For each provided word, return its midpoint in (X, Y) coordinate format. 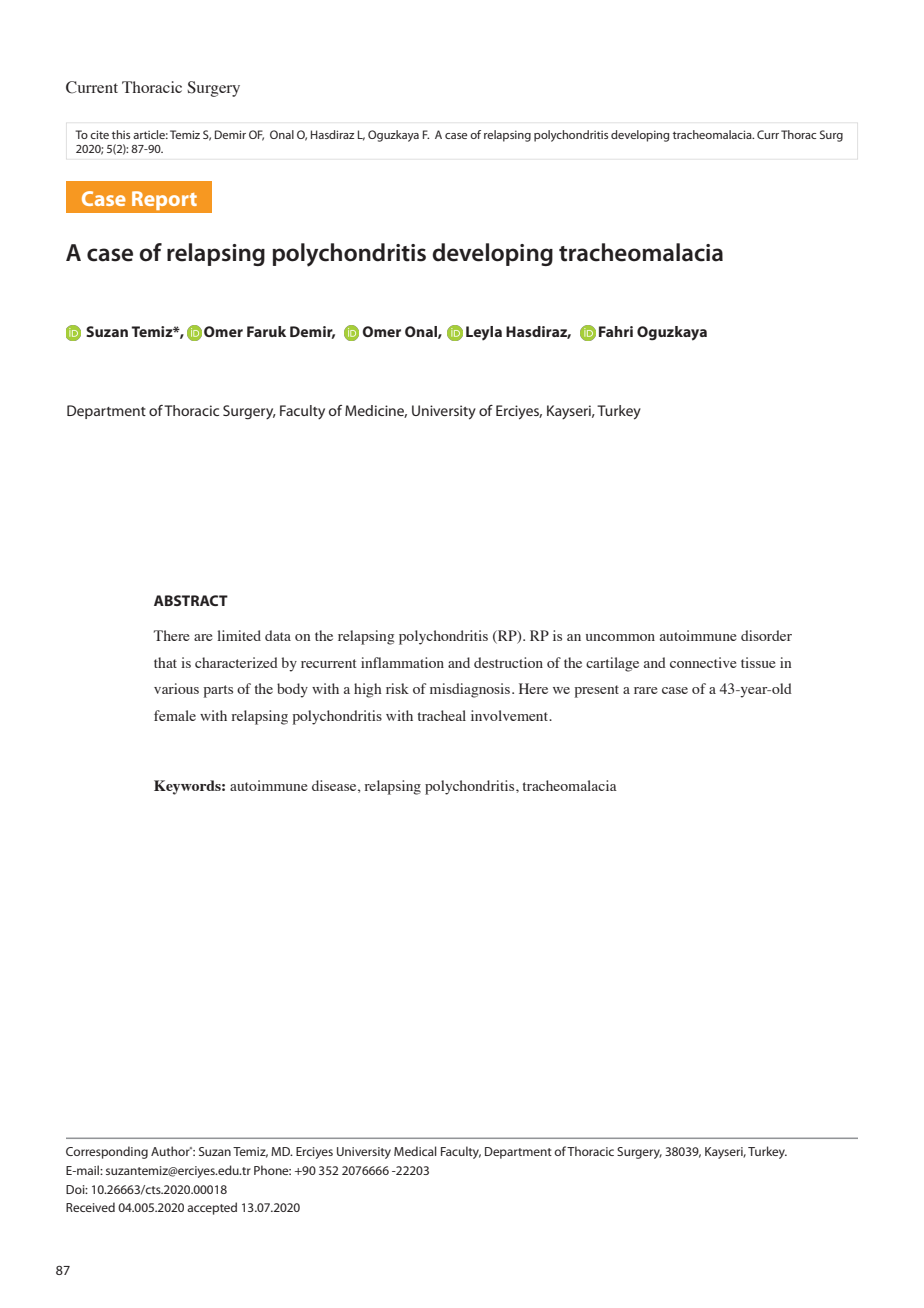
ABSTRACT (191, 600)
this (121, 134)
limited (239, 635)
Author (171, 1151)
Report (164, 200)
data (278, 635)
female (175, 715)
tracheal (442, 715)
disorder (766, 635)
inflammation (402, 662)
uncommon (620, 637)
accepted (212, 1208)
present (597, 691)
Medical (415, 1151)
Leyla (484, 333)
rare (646, 690)
